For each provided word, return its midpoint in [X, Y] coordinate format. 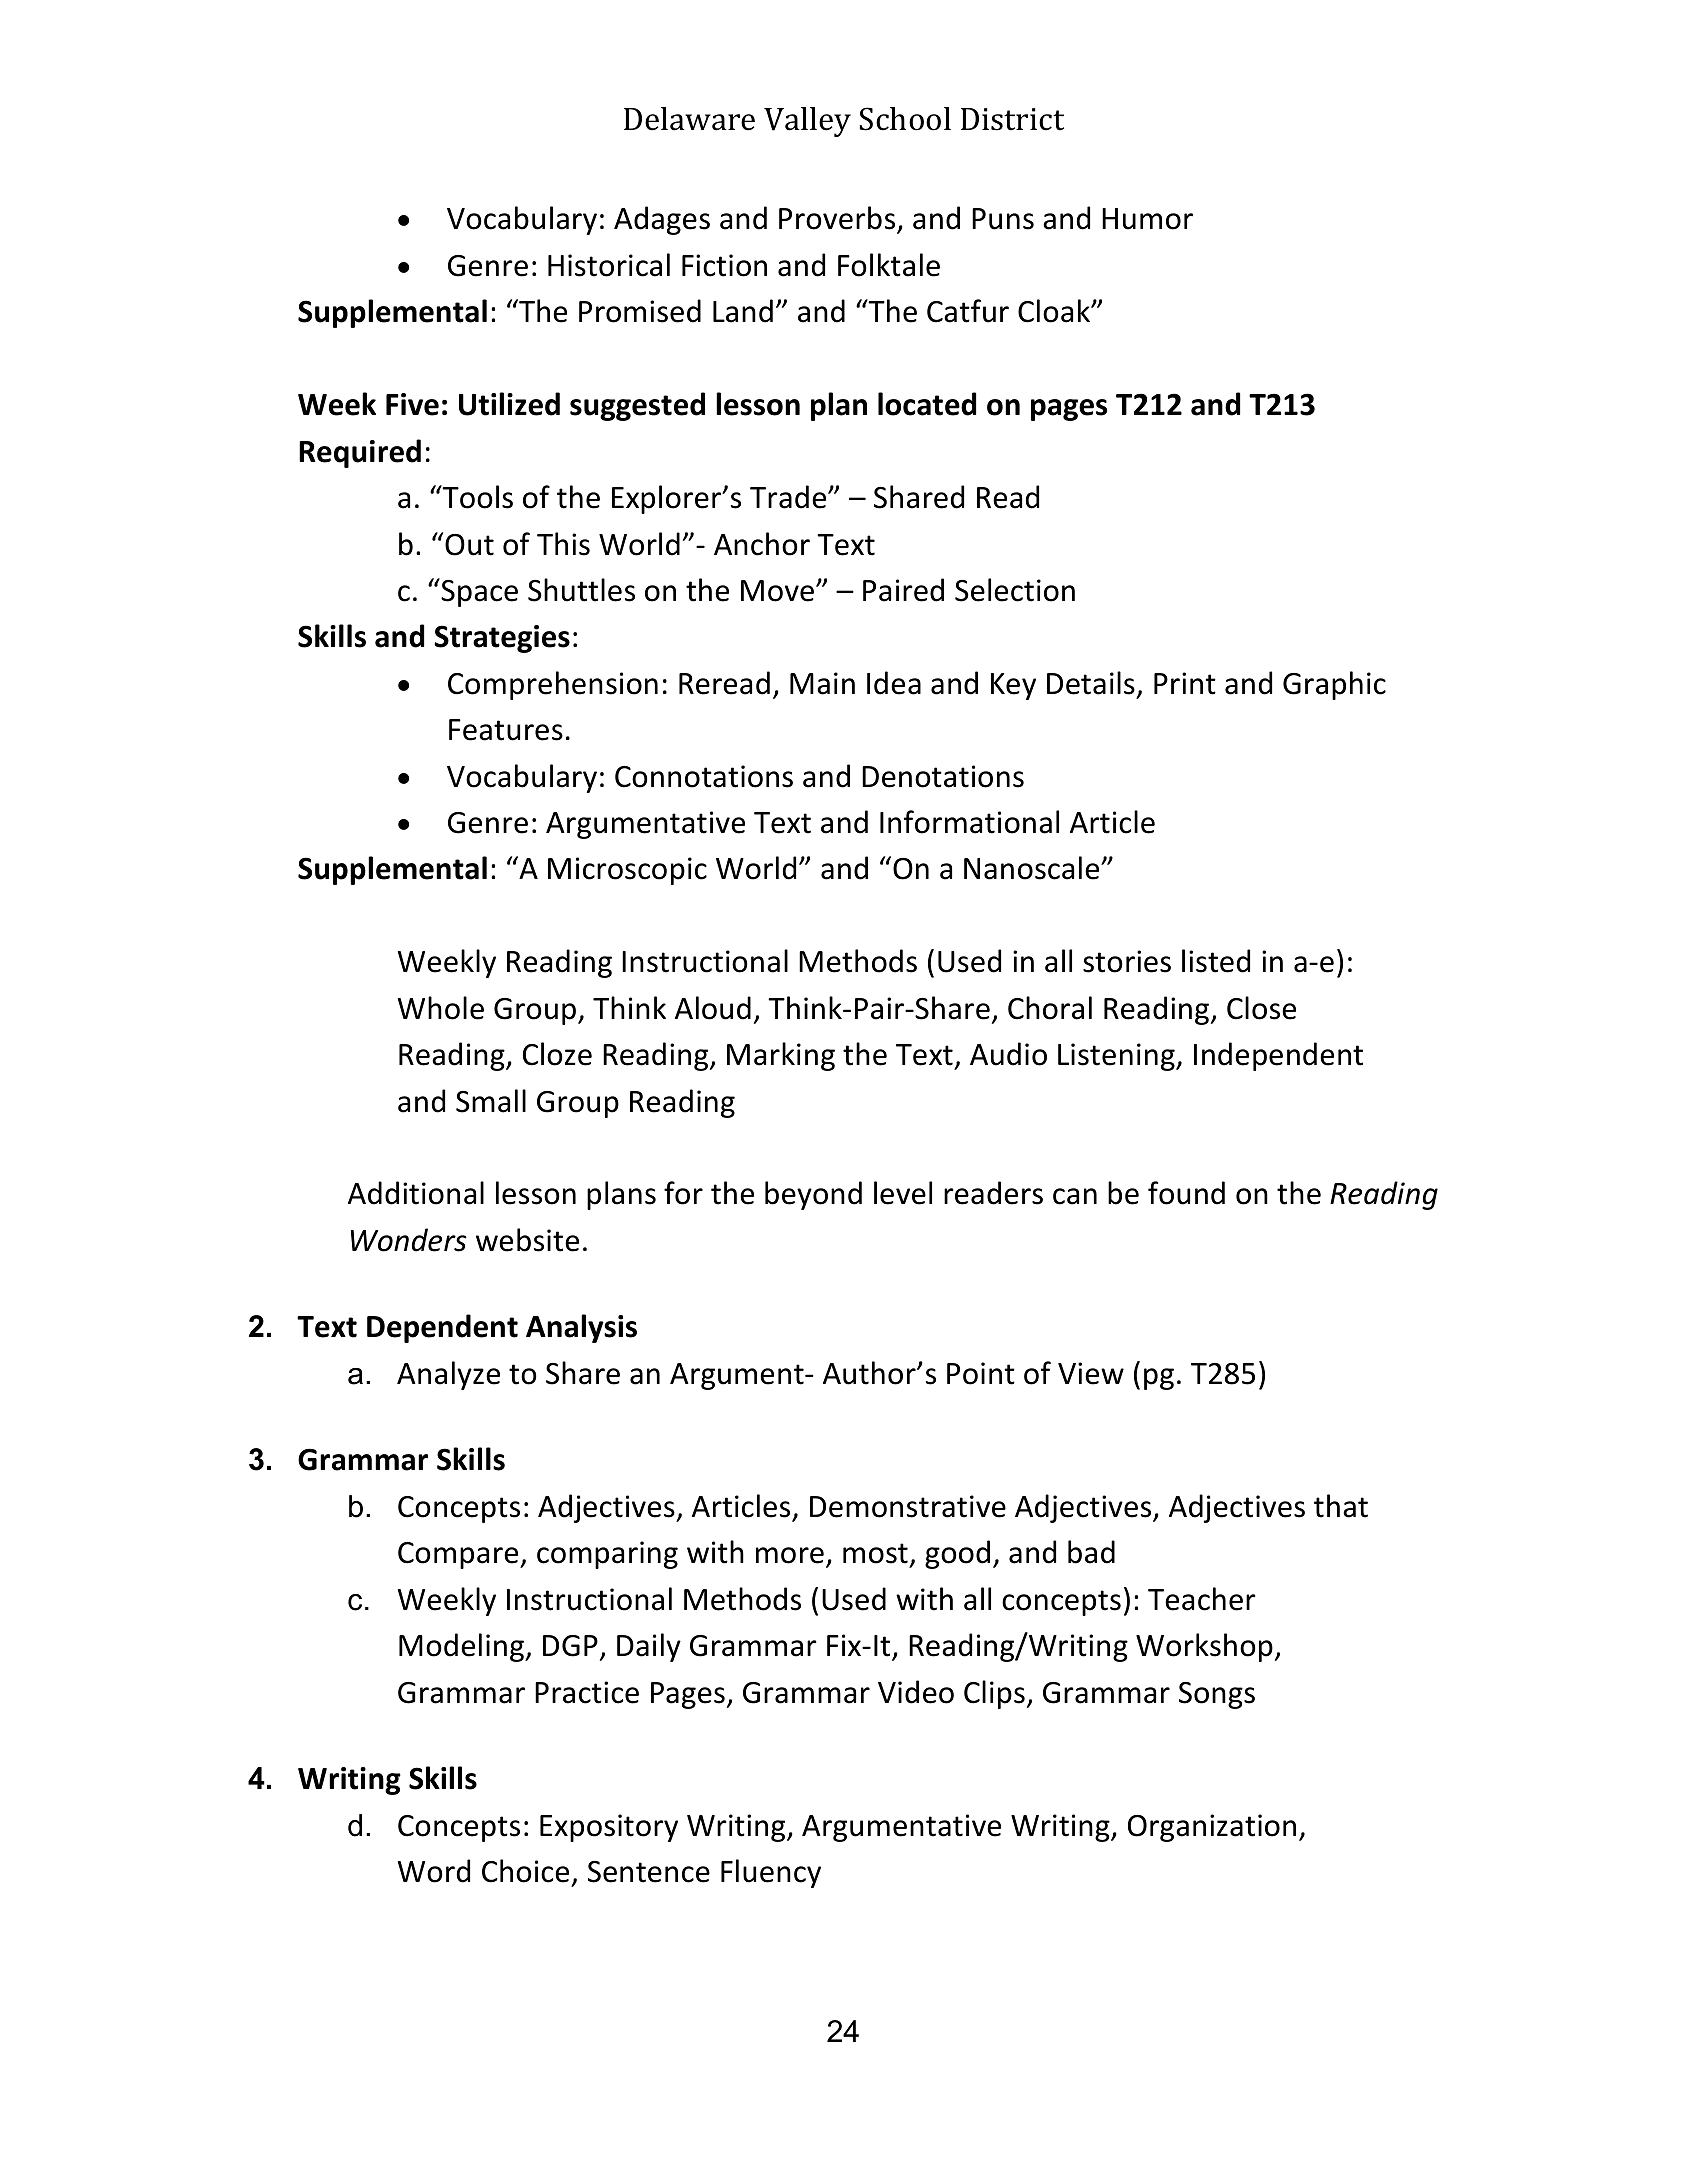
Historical [609, 265]
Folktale [889, 265]
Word [434, 1871]
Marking [781, 1056]
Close [1261, 1008]
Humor [1147, 219]
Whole [441, 1008]
